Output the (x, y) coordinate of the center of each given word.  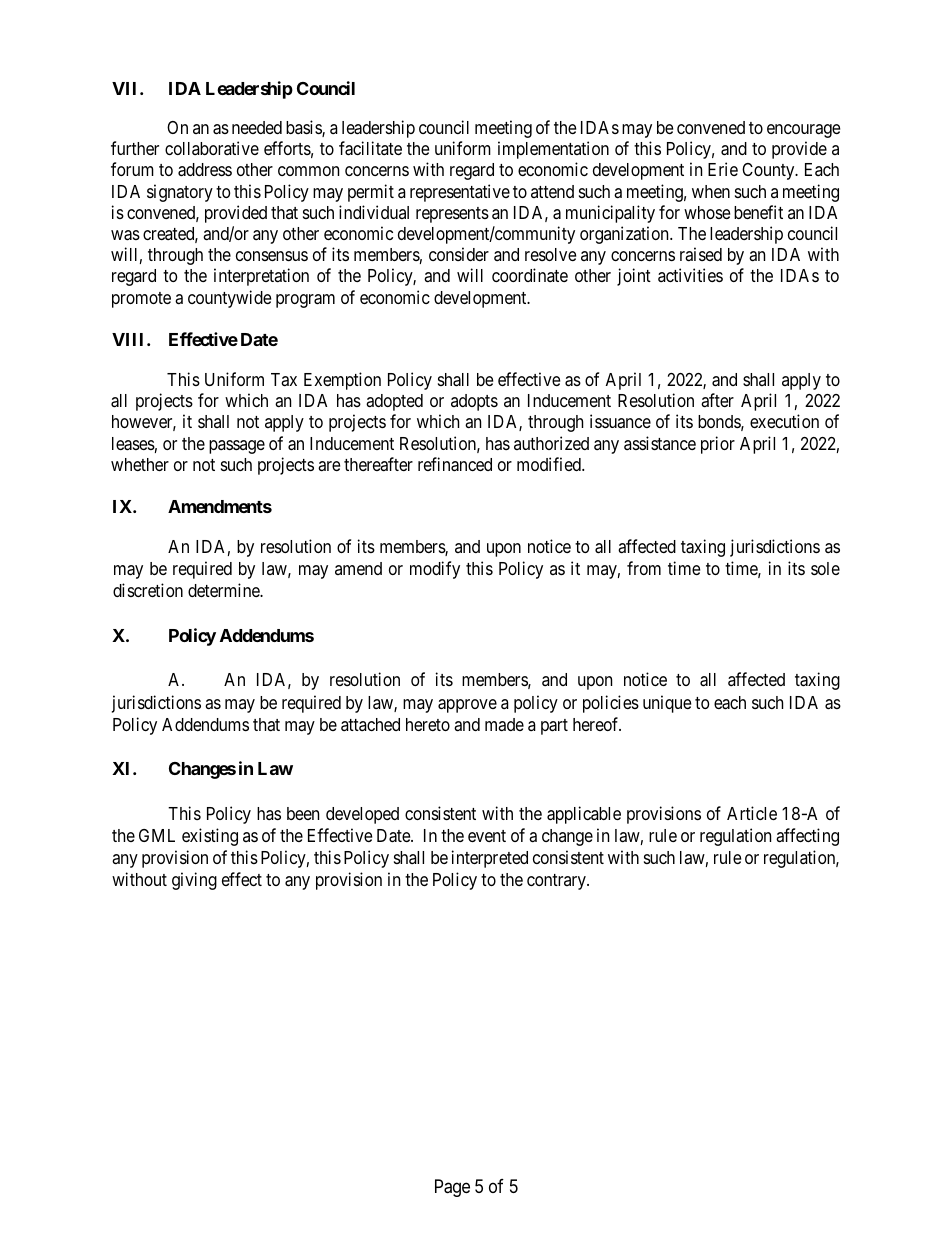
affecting (807, 837)
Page (452, 1188)
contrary (557, 882)
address (205, 170)
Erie (723, 169)
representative (460, 193)
